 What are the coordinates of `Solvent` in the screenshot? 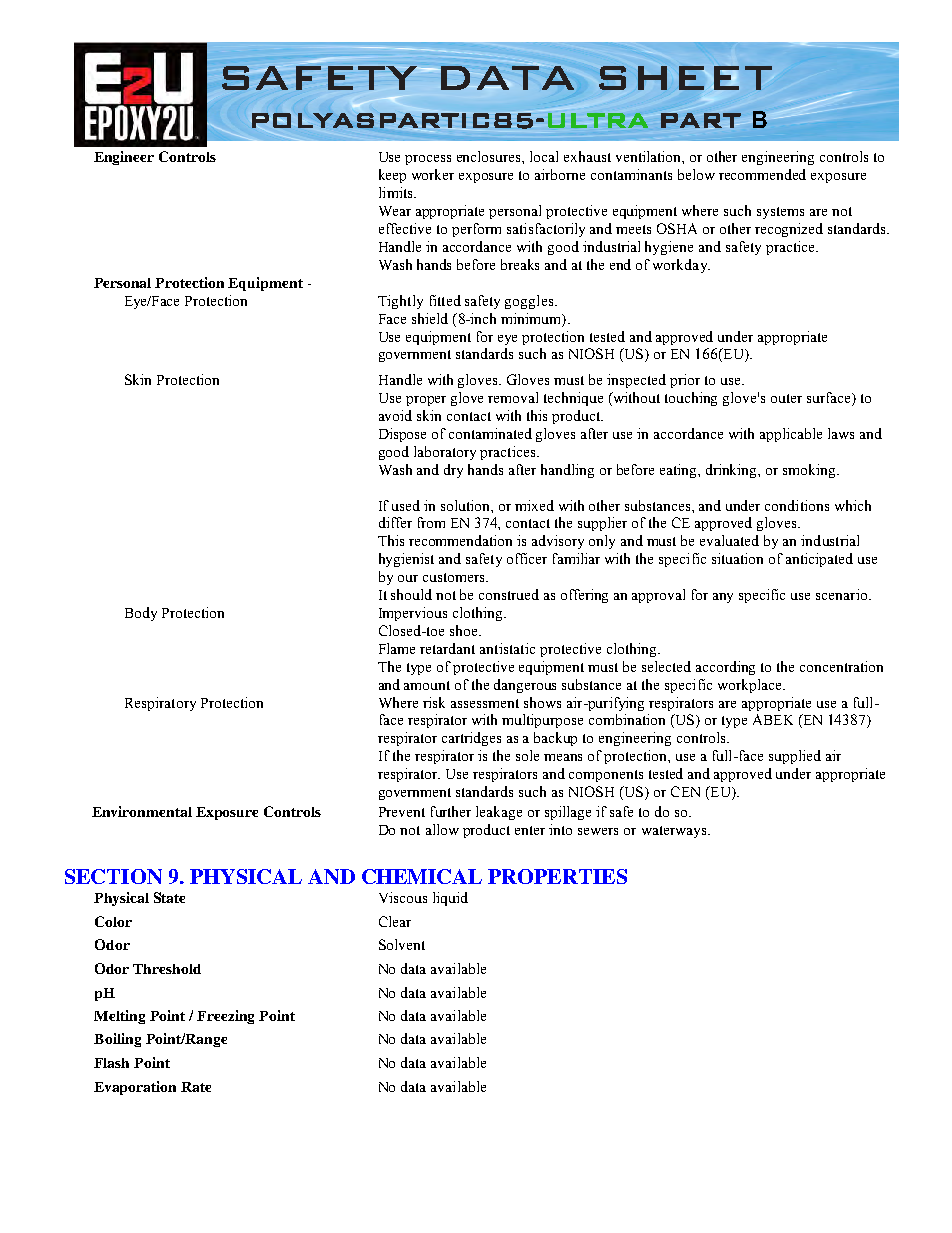 It's located at (402, 944).
